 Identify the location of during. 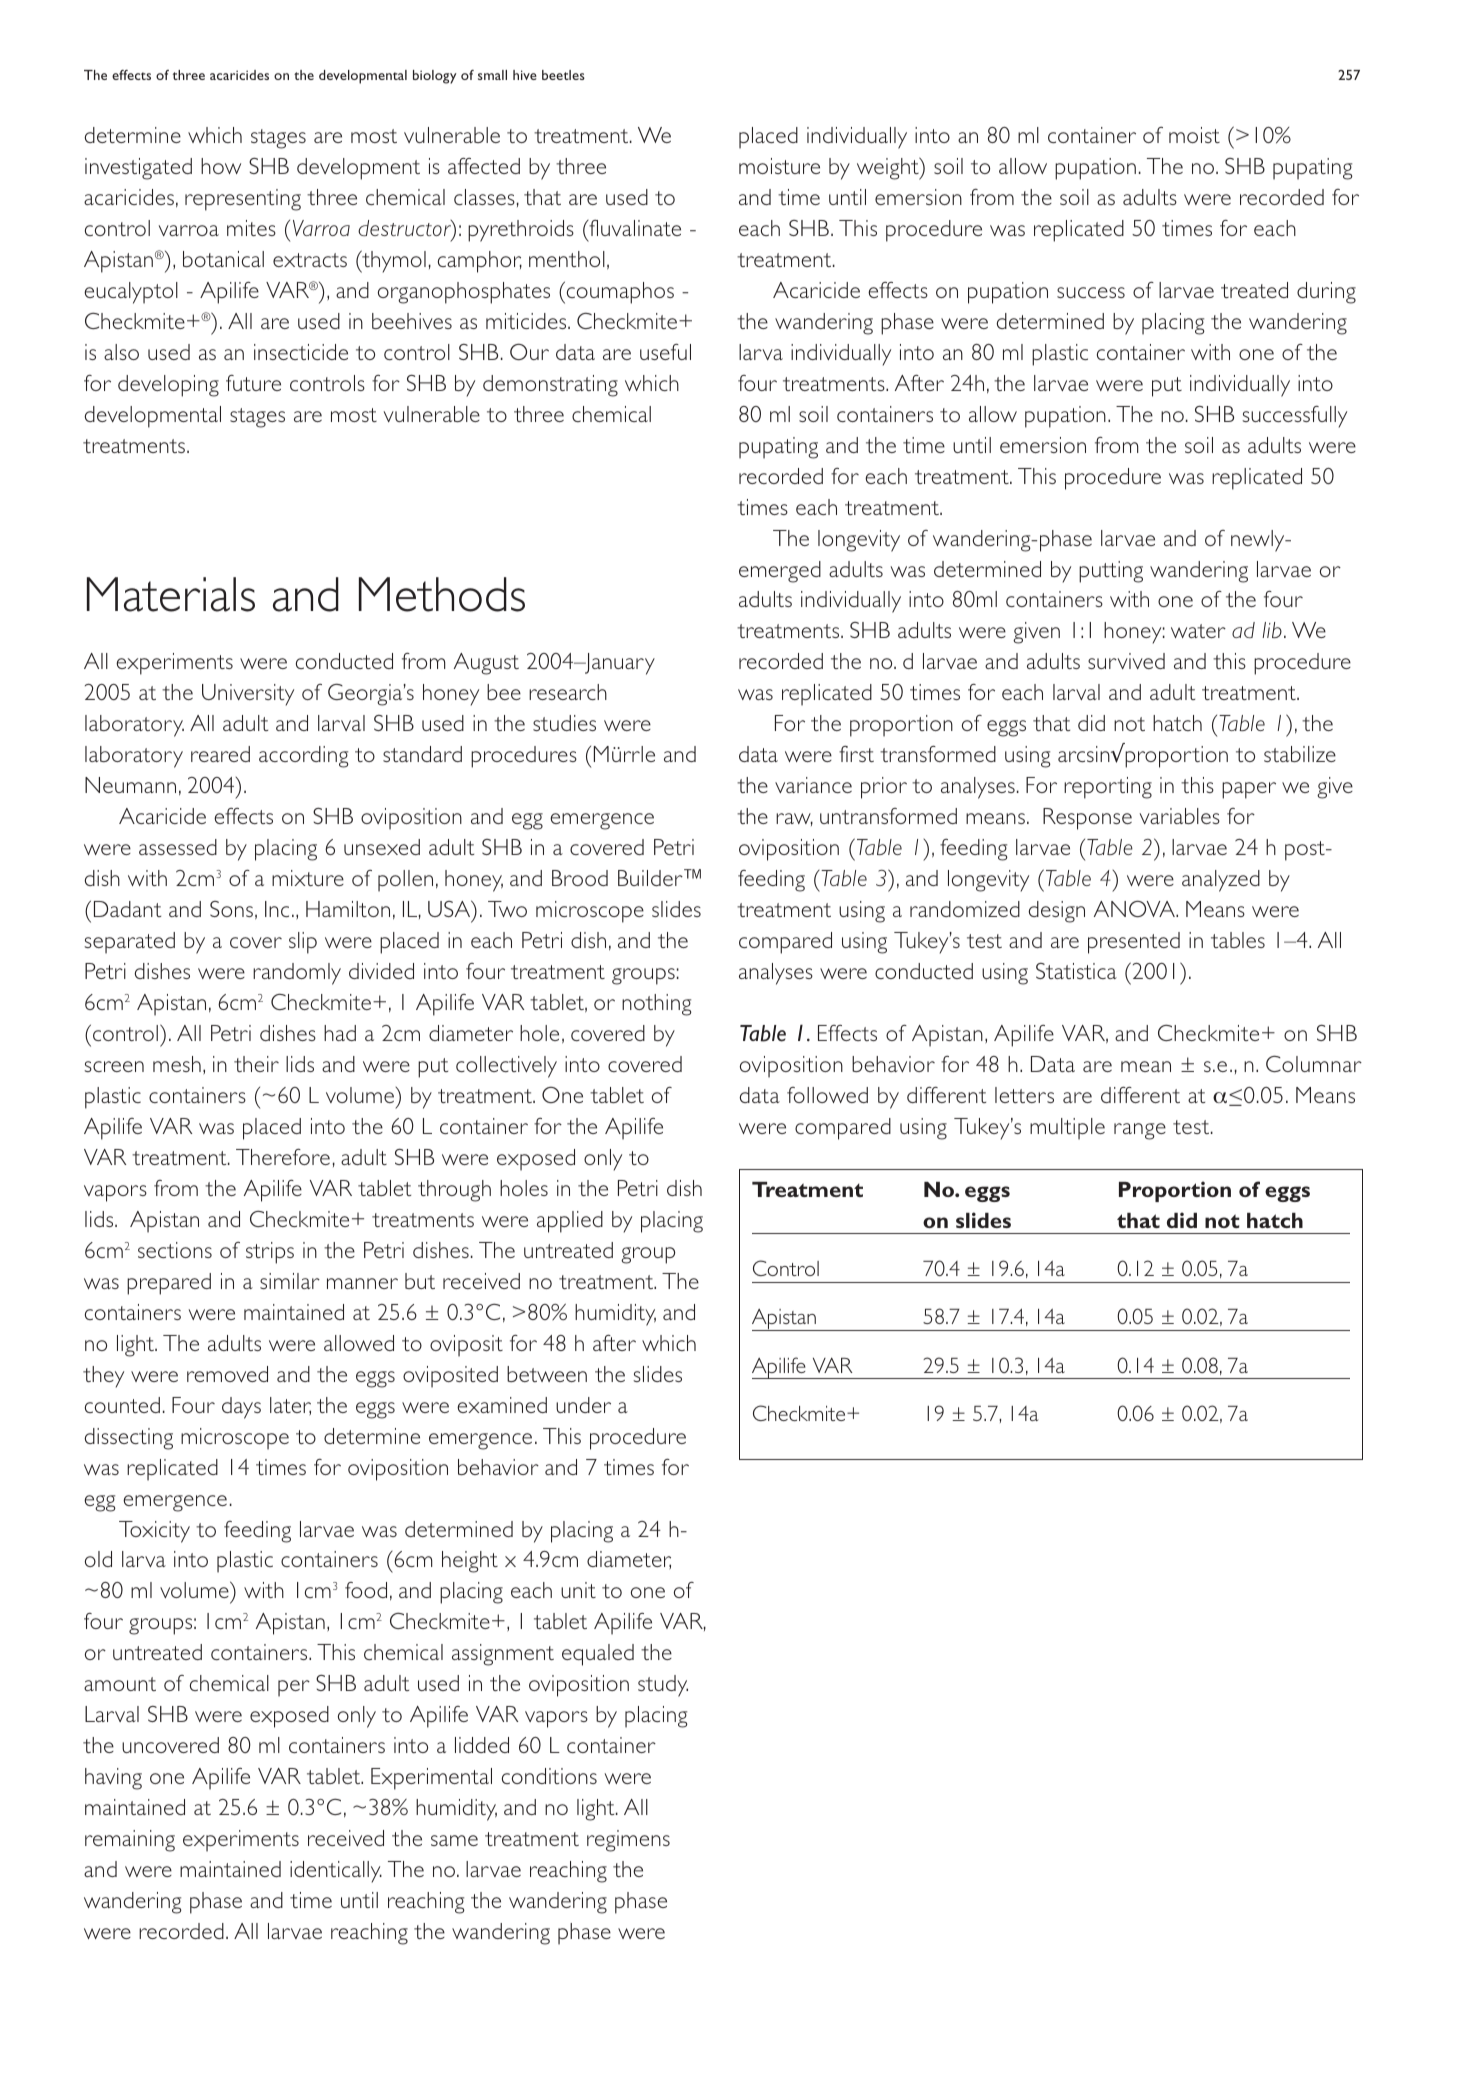
(1326, 293).
